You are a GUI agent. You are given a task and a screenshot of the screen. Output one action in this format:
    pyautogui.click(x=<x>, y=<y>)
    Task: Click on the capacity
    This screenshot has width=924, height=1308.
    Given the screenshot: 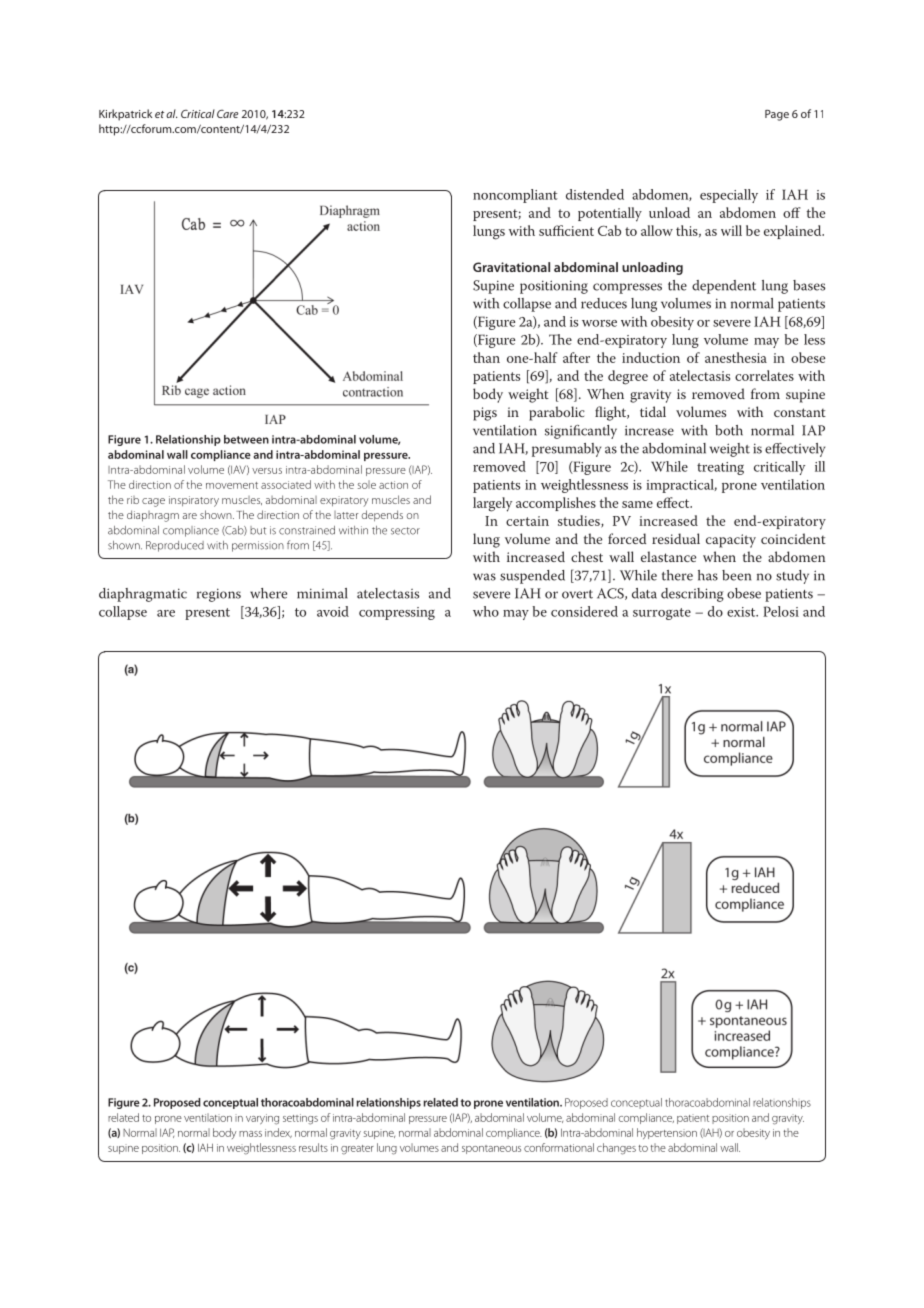 What is the action you would take?
    pyautogui.click(x=731, y=541)
